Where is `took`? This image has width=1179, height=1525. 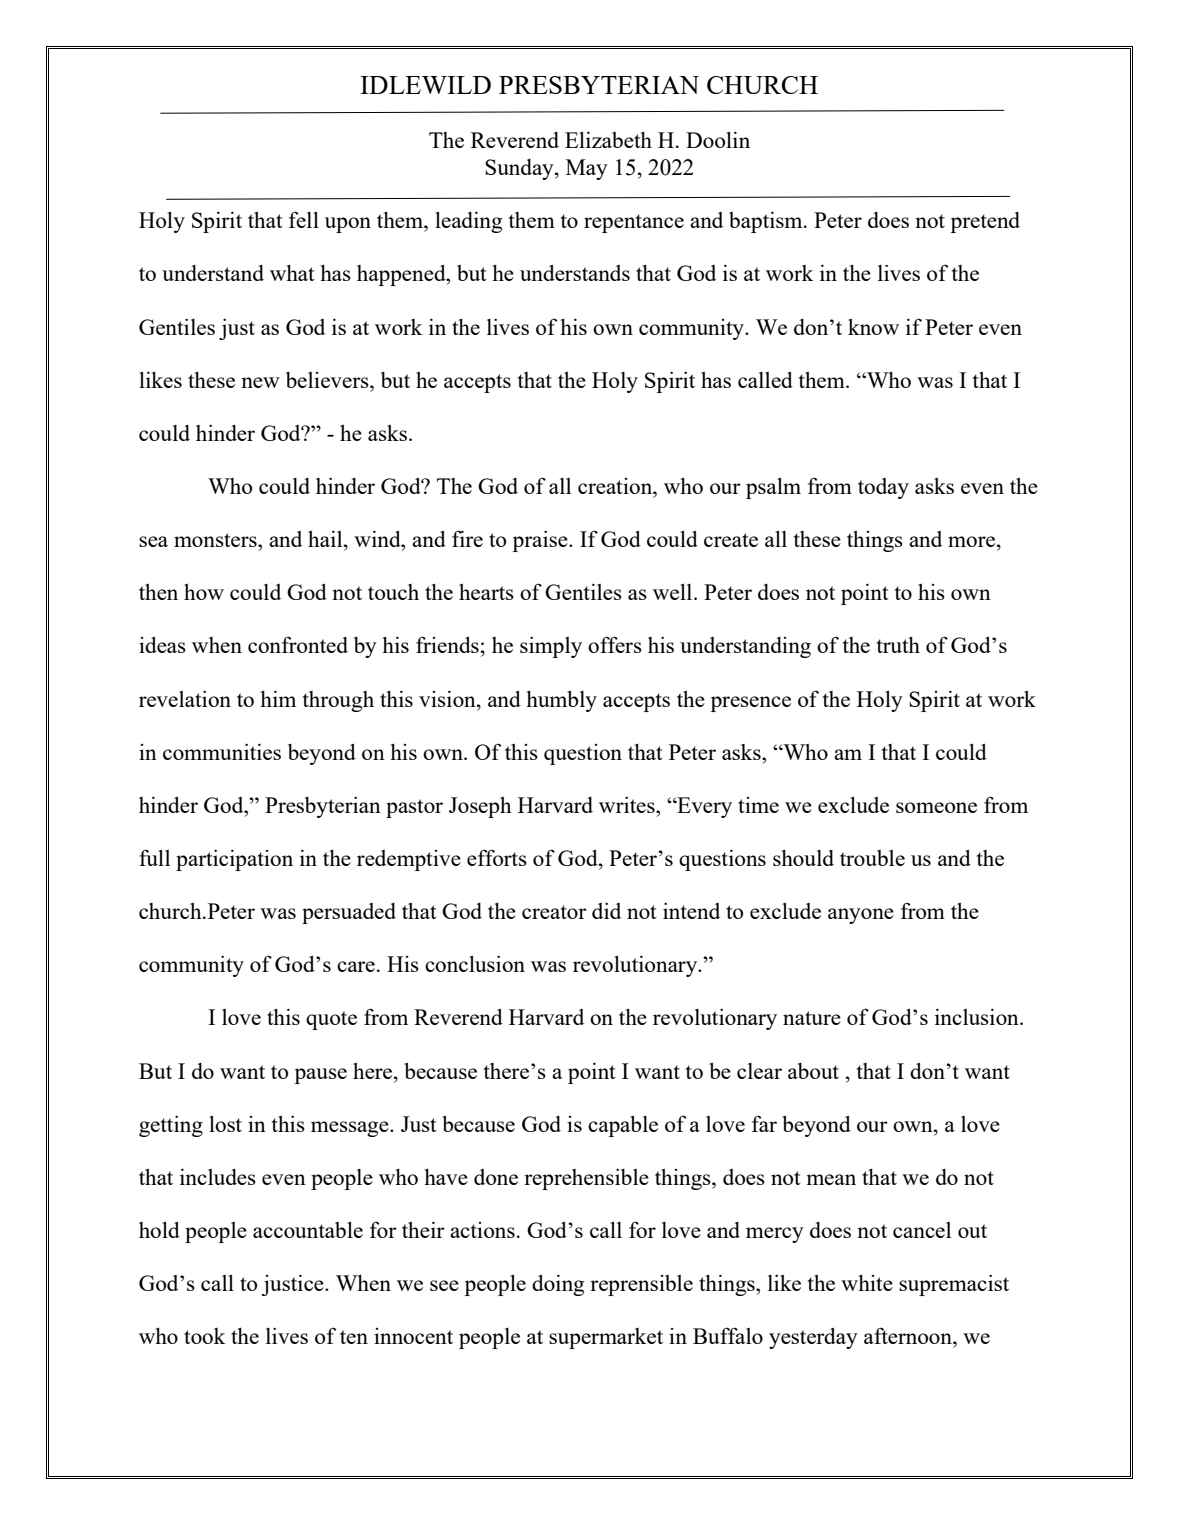 took is located at coordinates (205, 1336).
